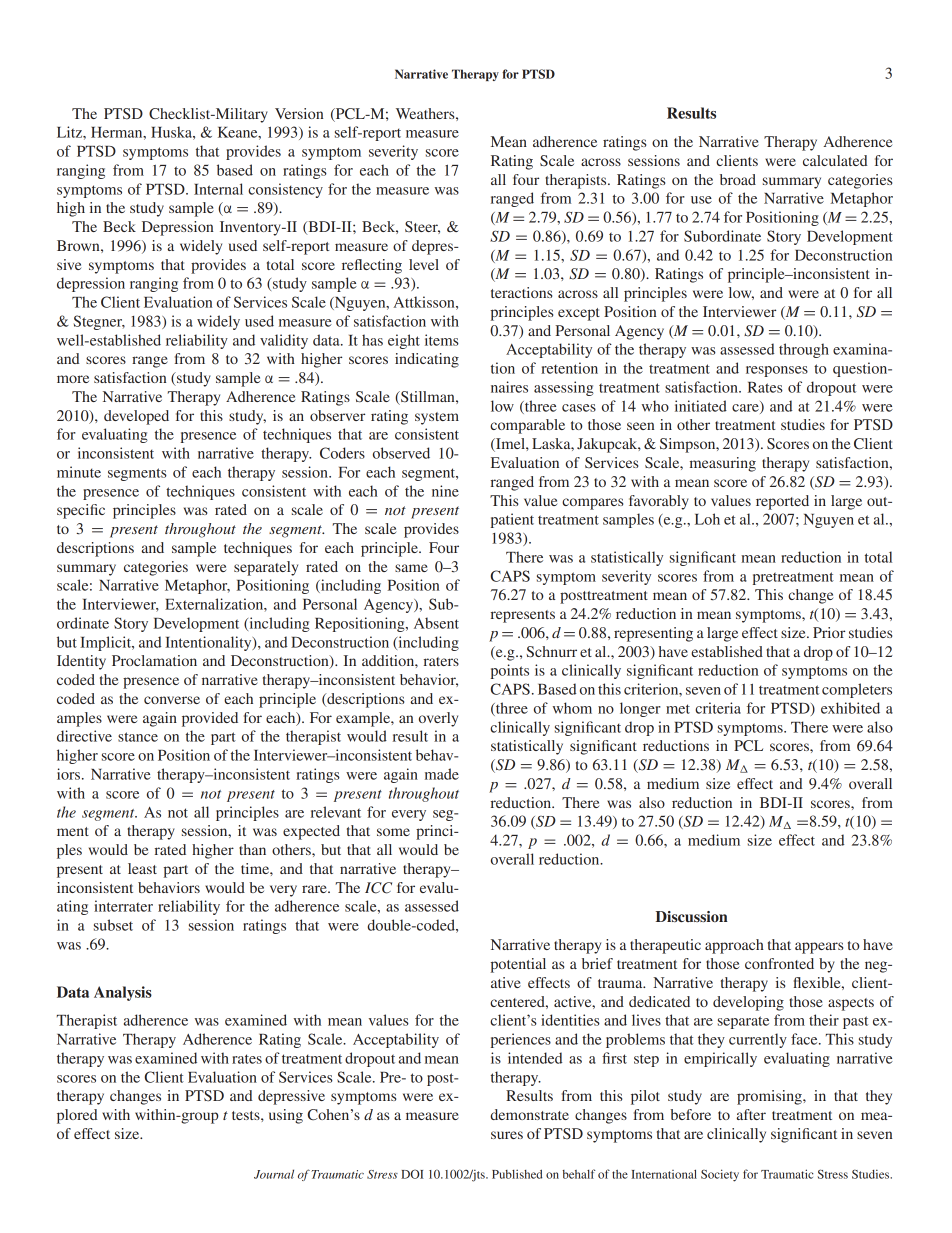  What do you see at coordinates (723, 464) in the document?
I see `measuring` at bounding box center [723, 464].
